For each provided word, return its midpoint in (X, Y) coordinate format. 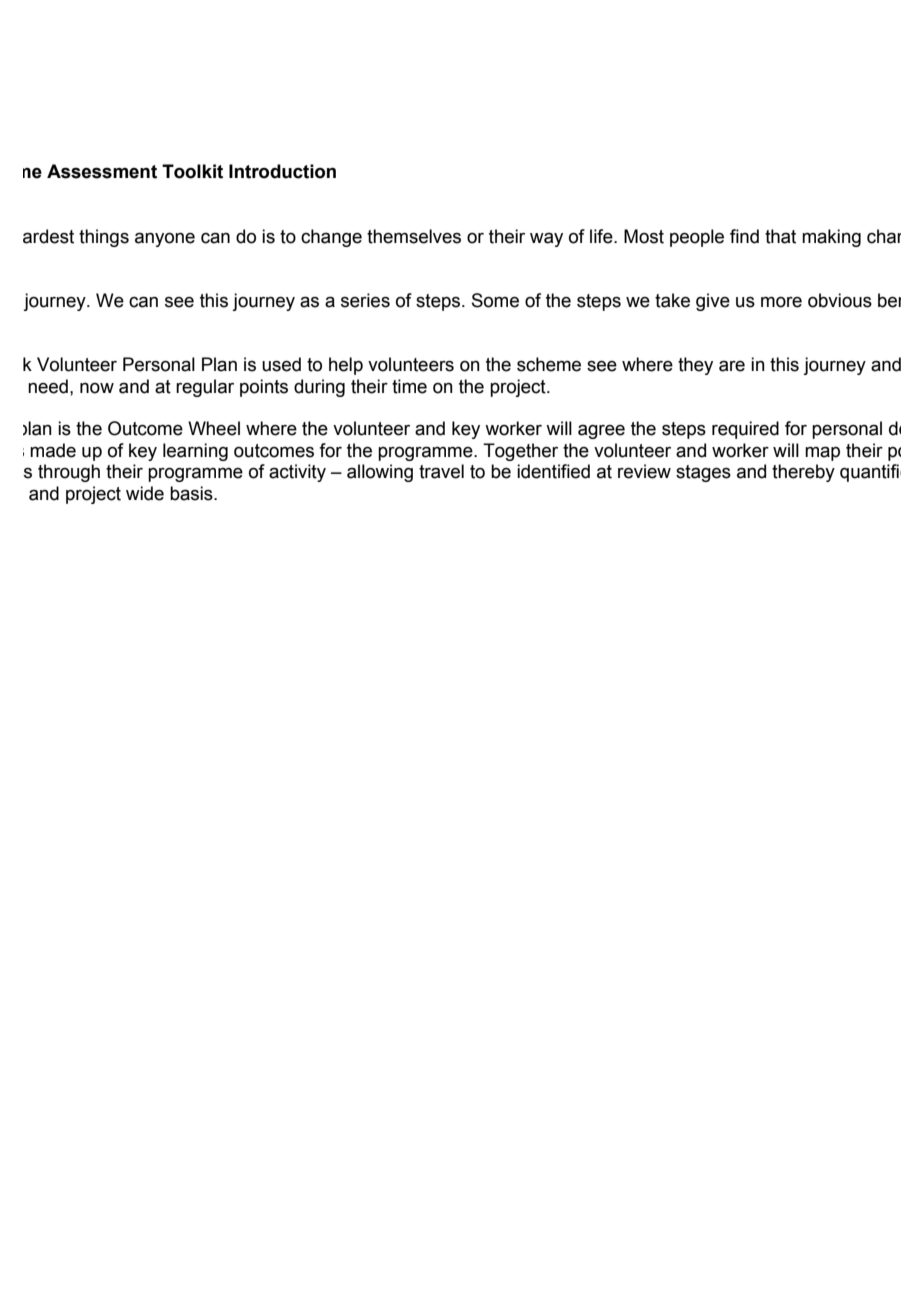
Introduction (282, 171)
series (365, 300)
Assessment (102, 171)
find (744, 236)
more (781, 302)
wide (145, 493)
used (281, 364)
